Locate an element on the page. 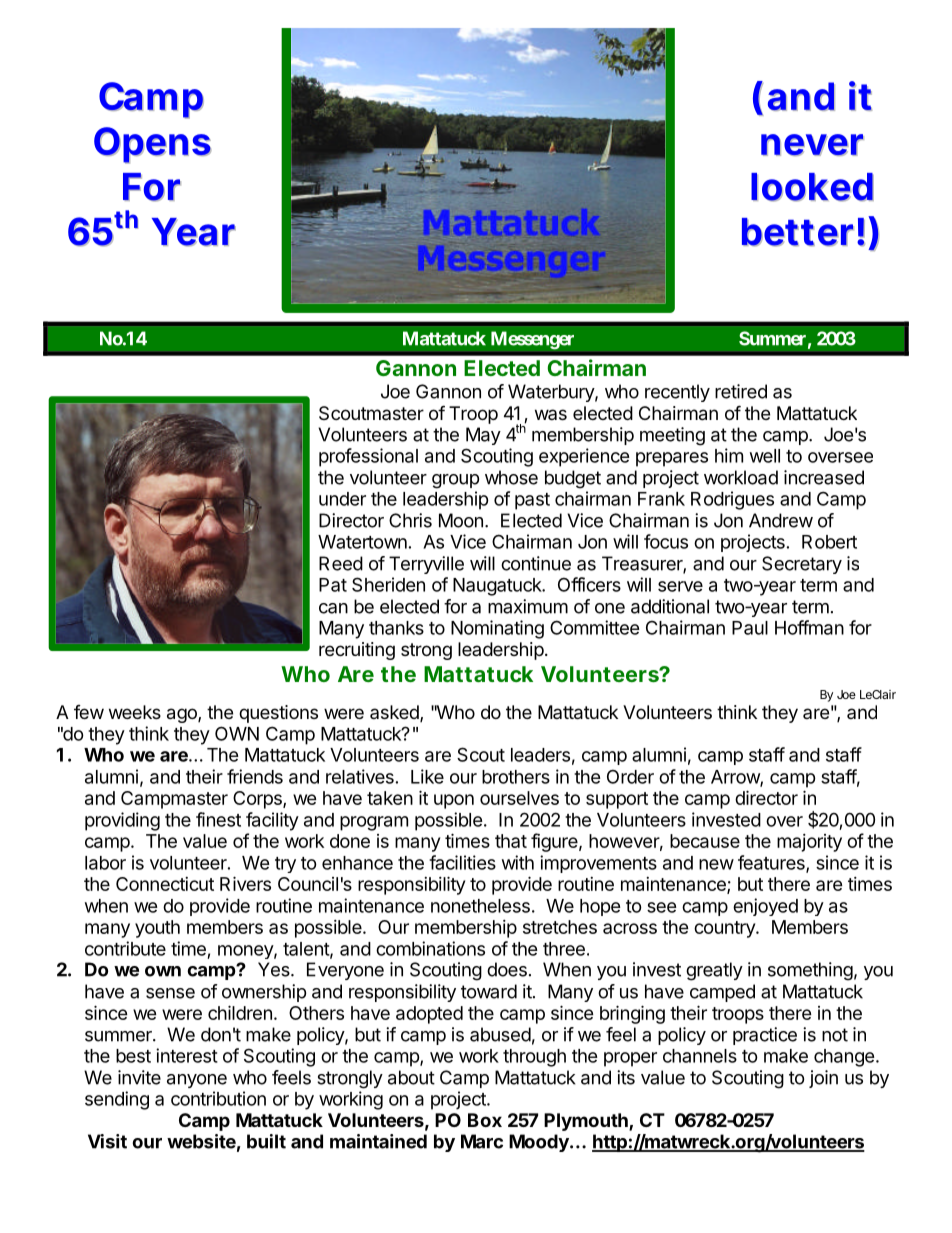  retired is located at coordinates (741, 391).
